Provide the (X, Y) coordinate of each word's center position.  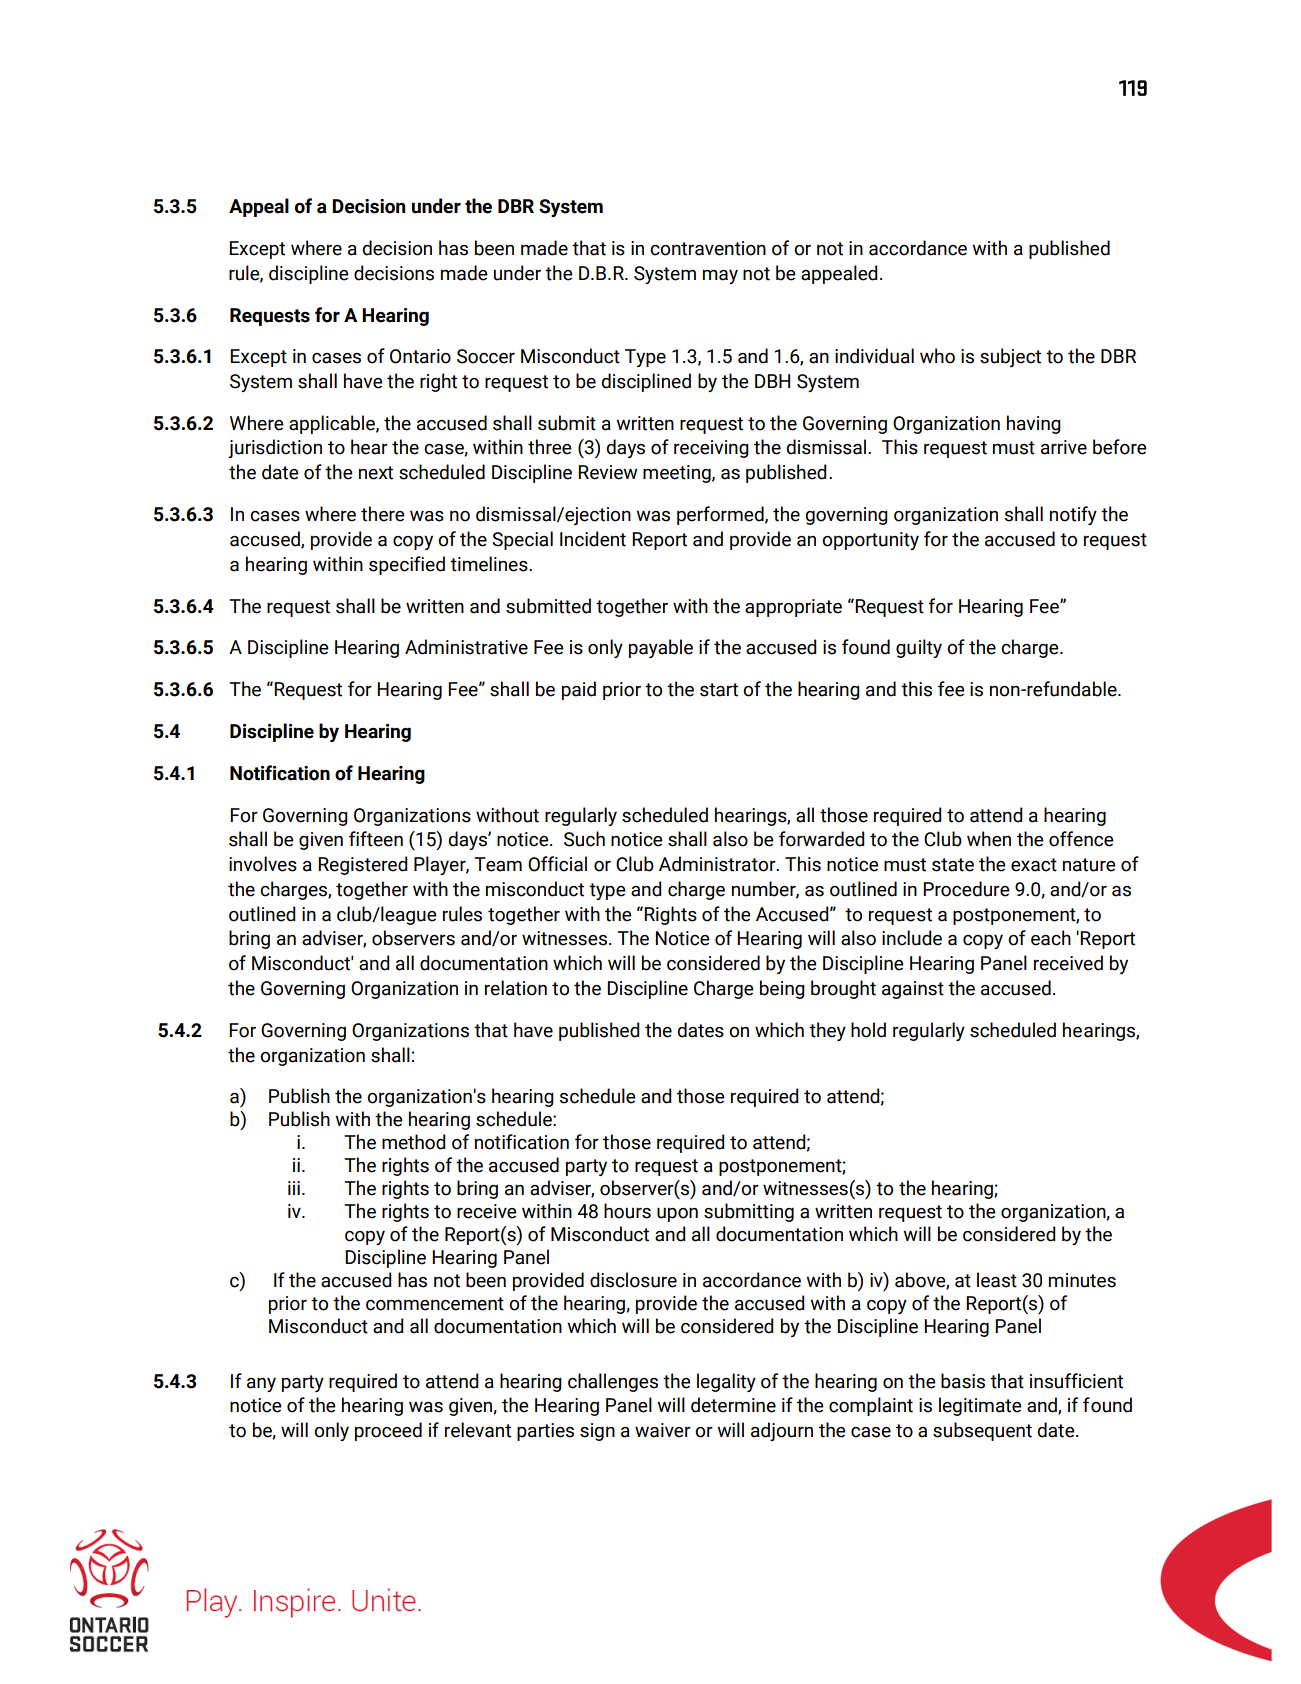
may (720, 277)
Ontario (420, 356)
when (989, 839)
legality (726, 1382)
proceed (388, 1431)
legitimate (980, 1406)
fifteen (376, 839)
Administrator (718, 864)
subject (1010, 357)
